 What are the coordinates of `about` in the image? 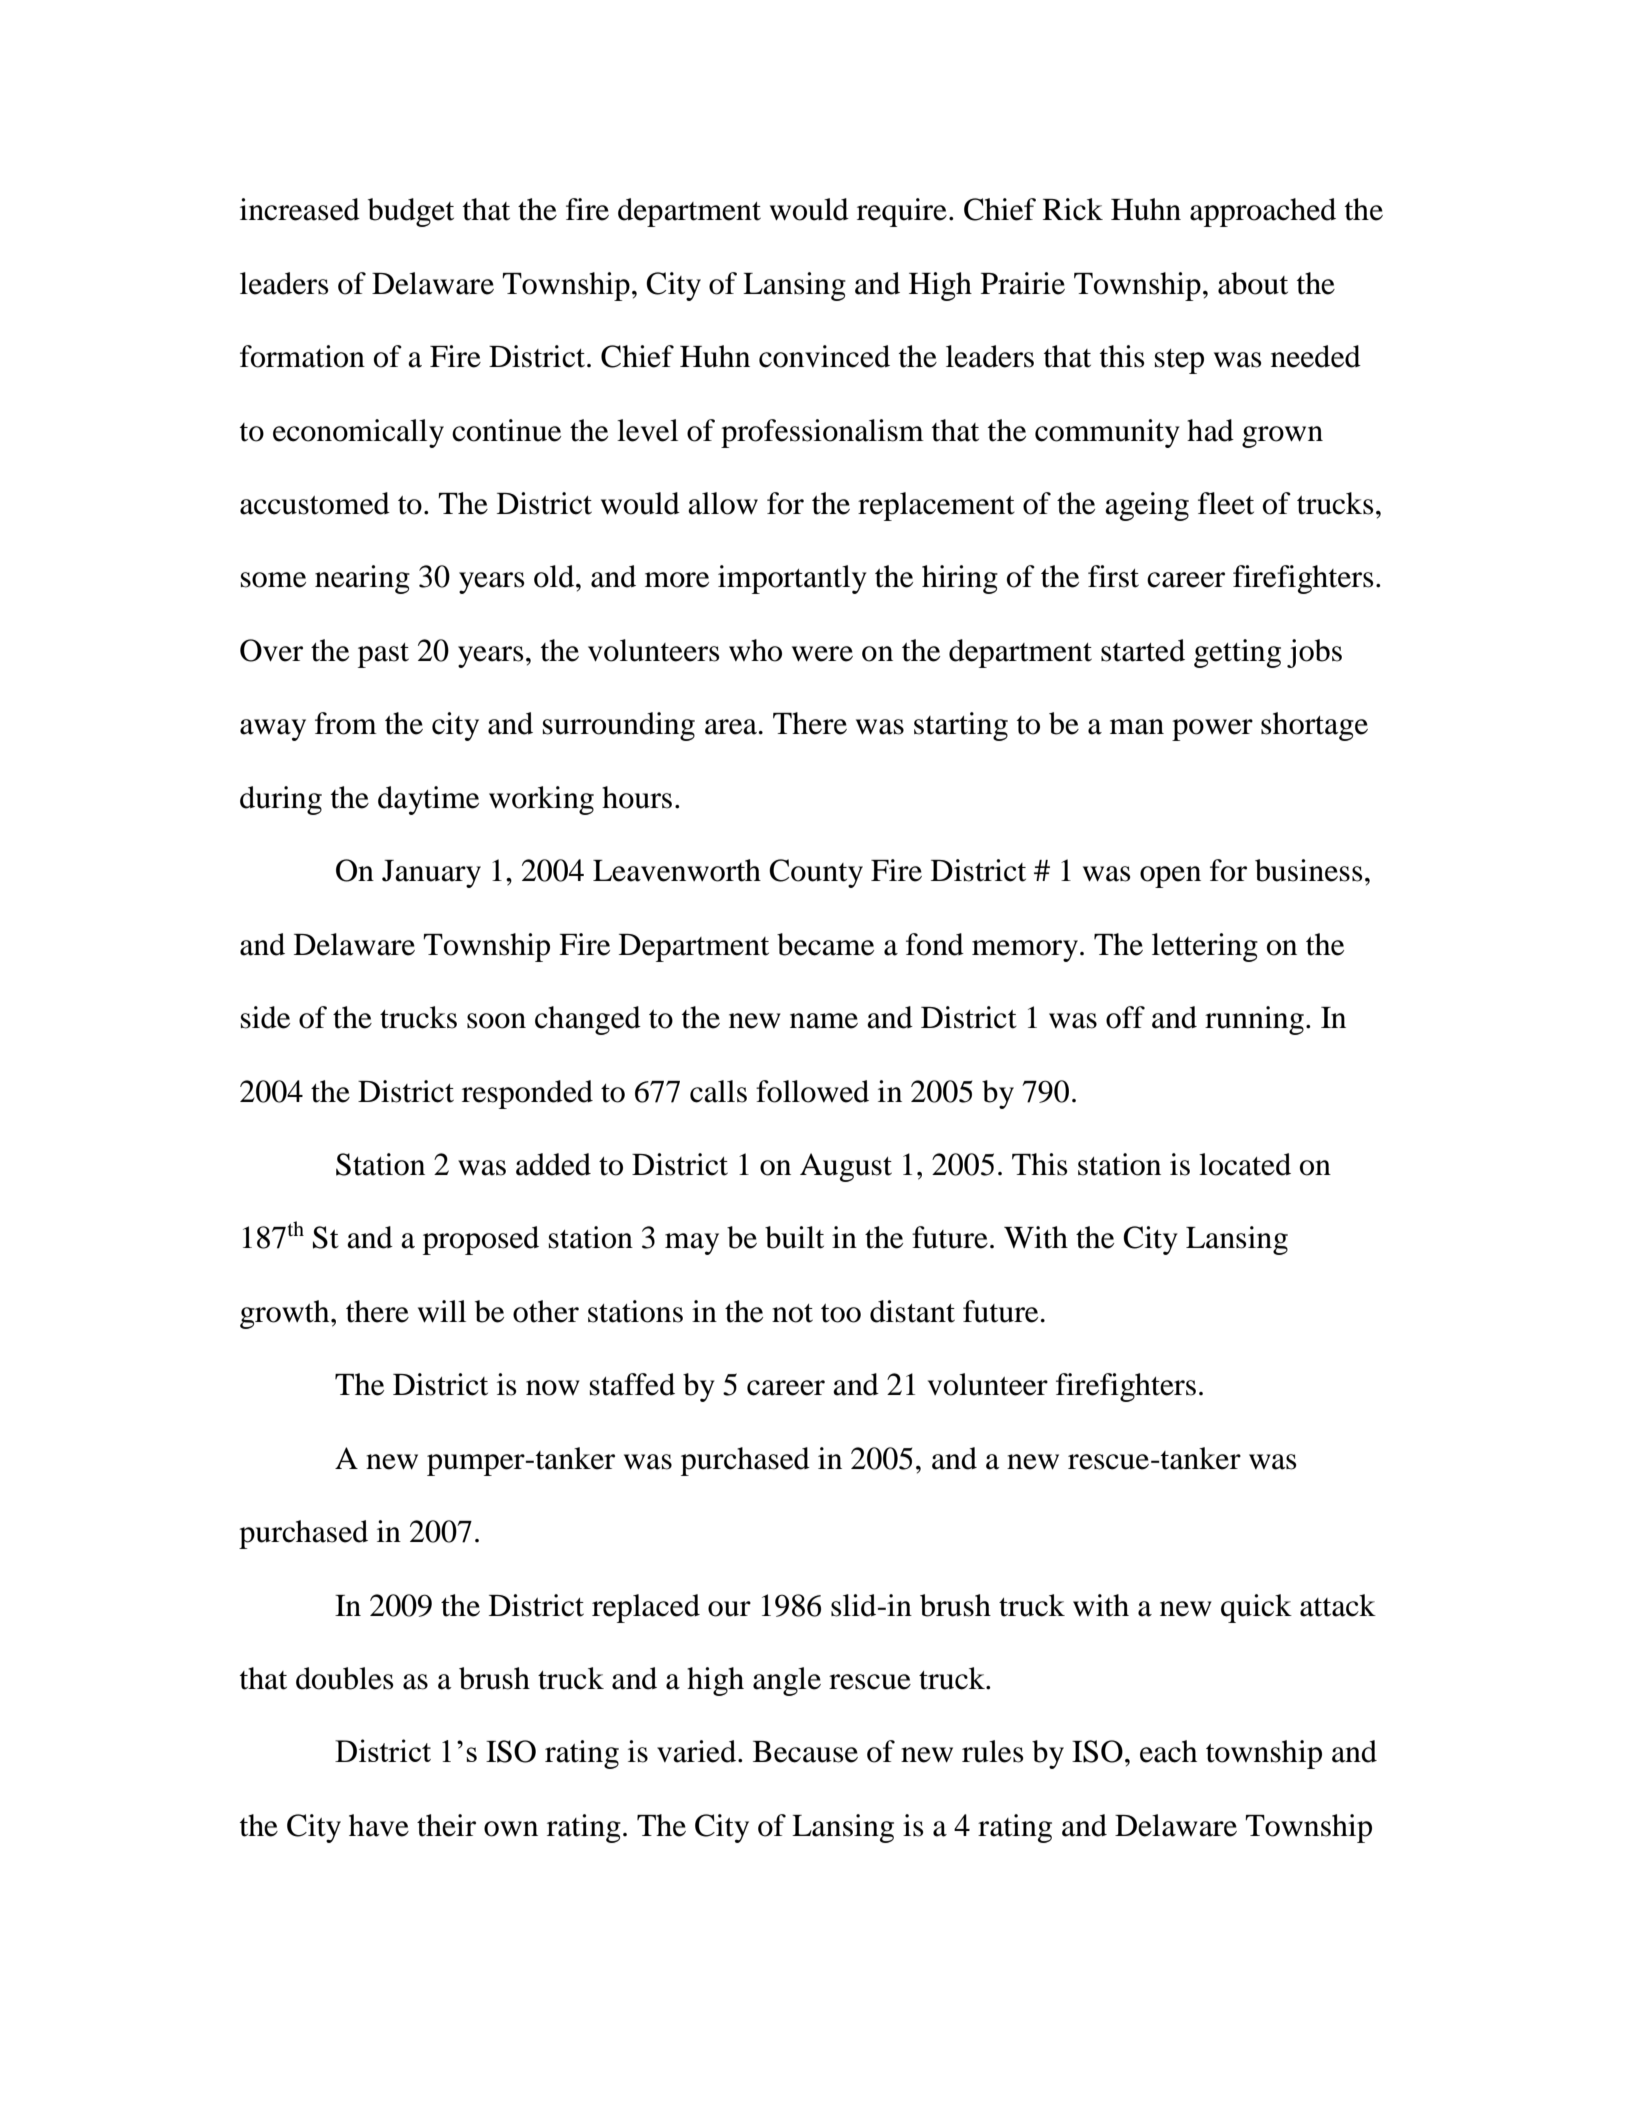 It's located at (1253, 283).
